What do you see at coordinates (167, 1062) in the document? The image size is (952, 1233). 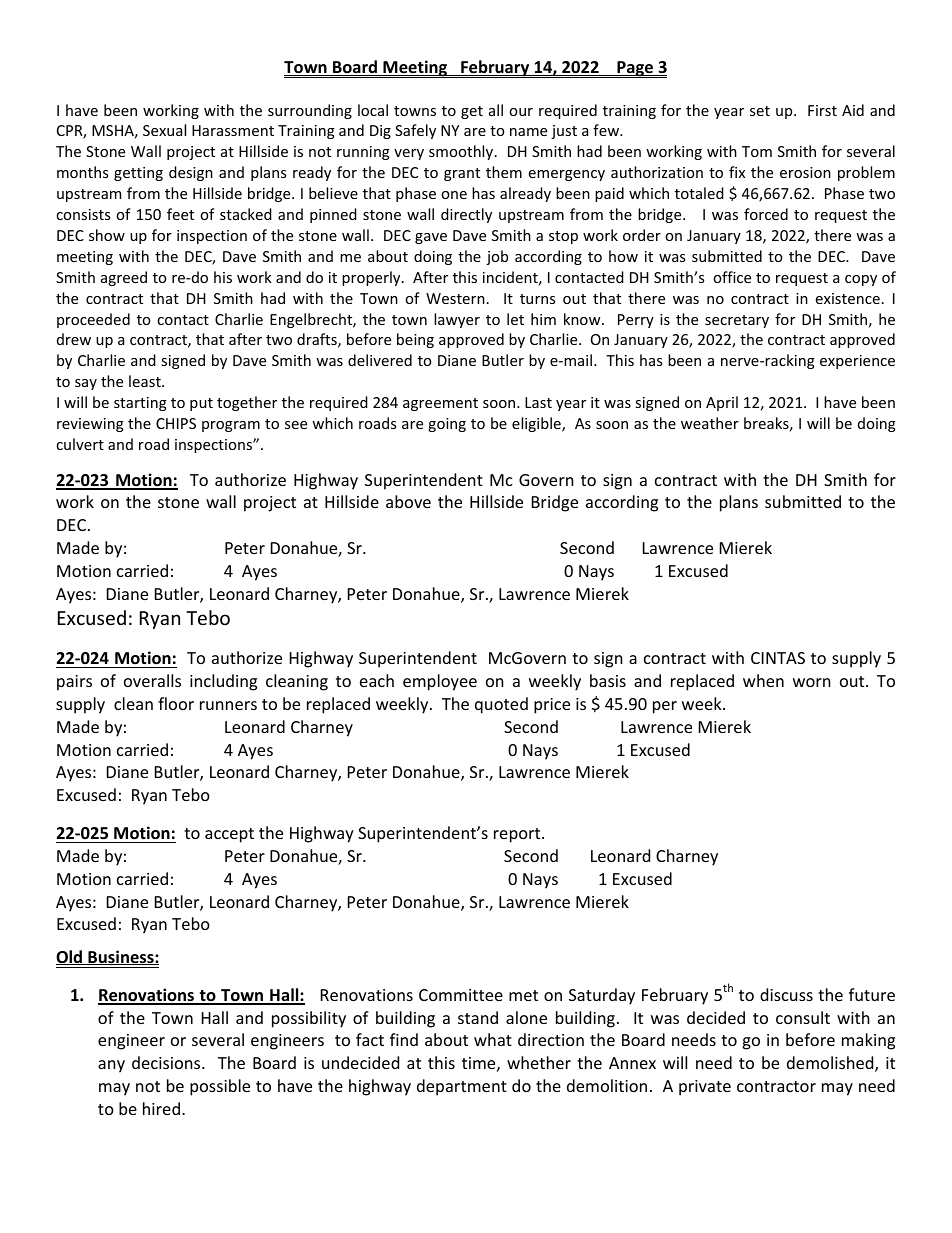 I see `decisions` at bounding box center [167, 1062].
